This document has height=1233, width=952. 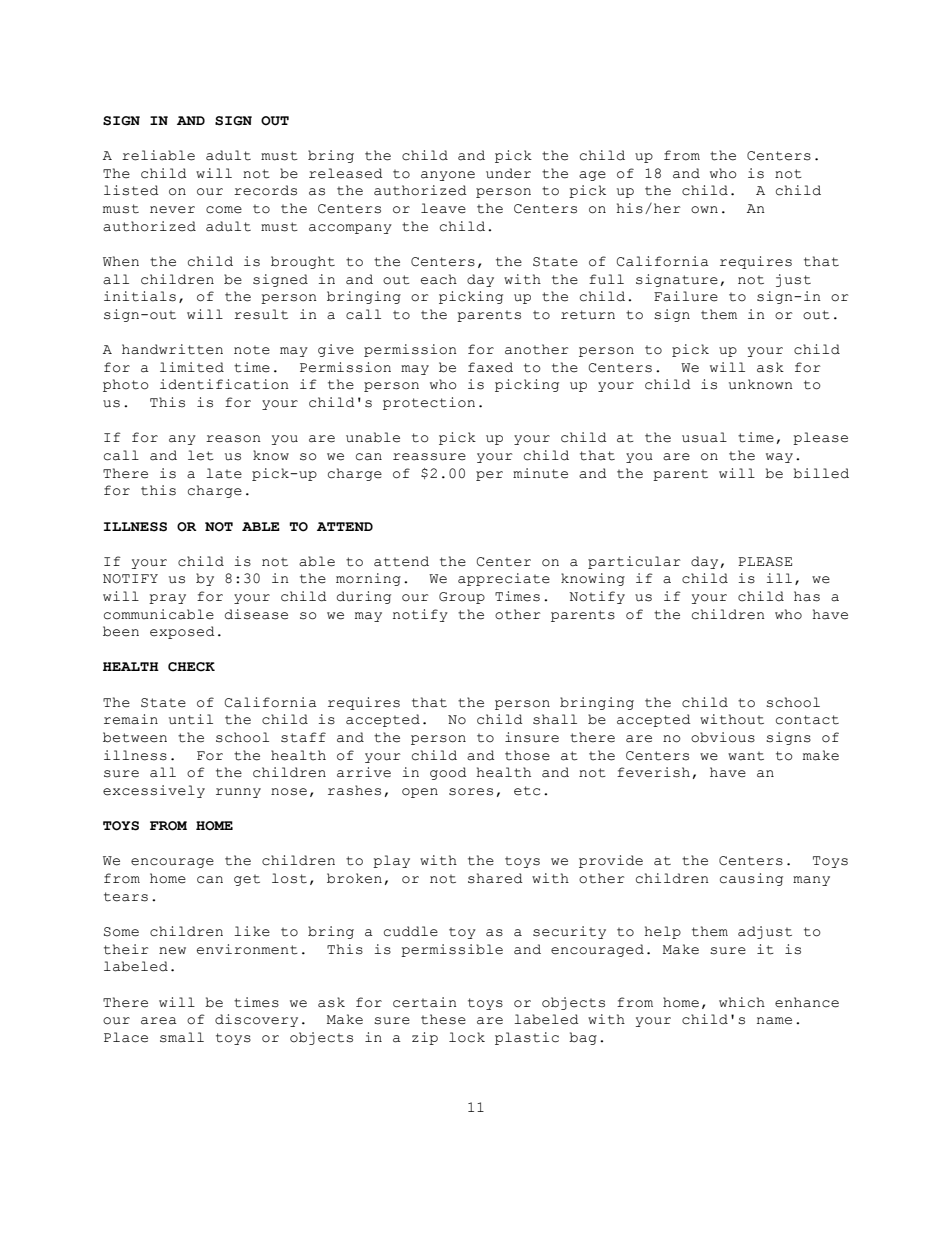 What do you see at coordinates (191, 719) in the document?
I see `until` at bounding box center [191, 719].
